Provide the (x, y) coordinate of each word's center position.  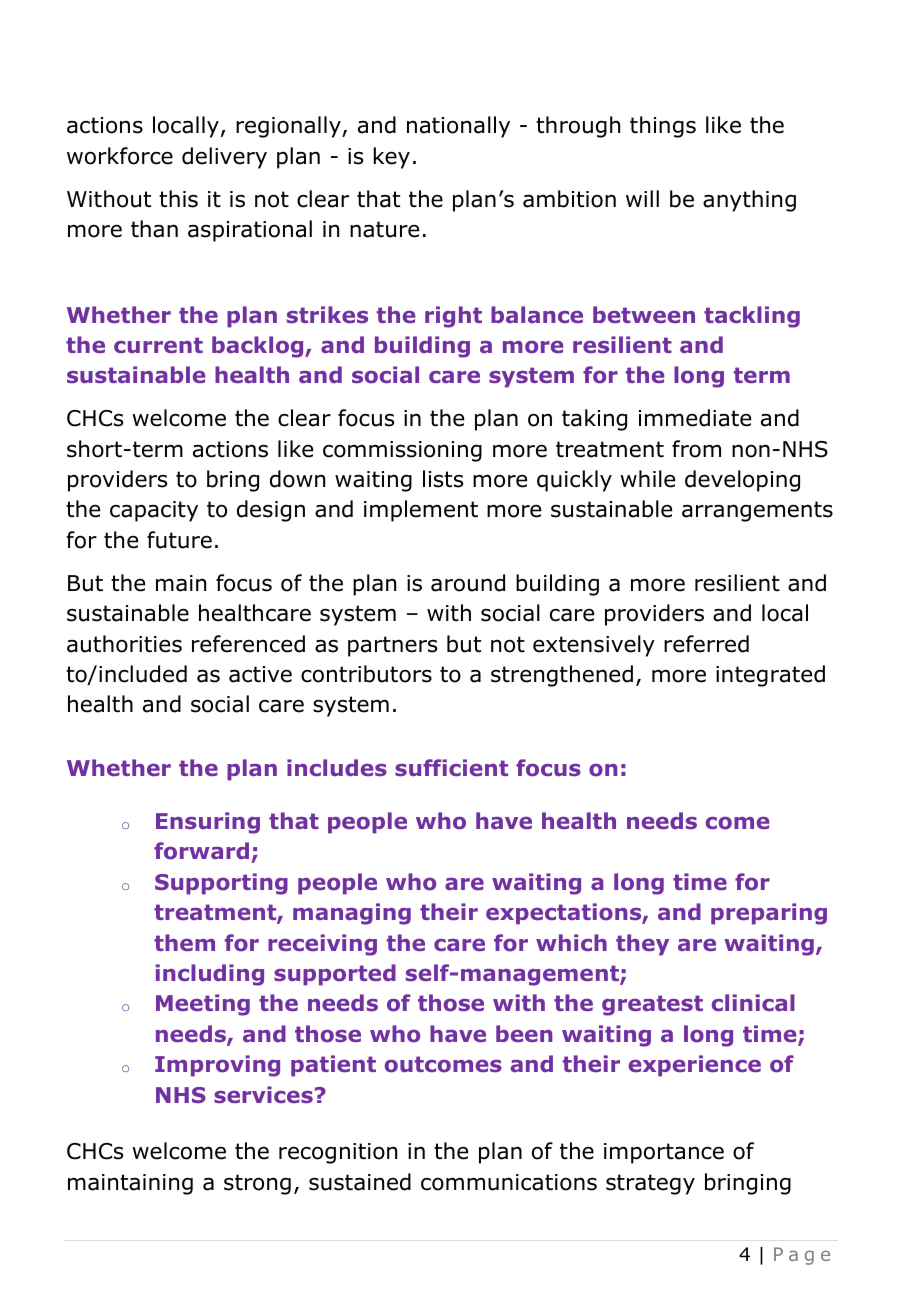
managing (352, 914)
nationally (458, 127)
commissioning (402, 451)
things (663, 127)
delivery (224, 158)
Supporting (221, 884)
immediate (695, 418)
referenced (248, 644)
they (642, 945)
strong (257, 1184)
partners (392, 646)
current (158, 345)
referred (706, 644)
